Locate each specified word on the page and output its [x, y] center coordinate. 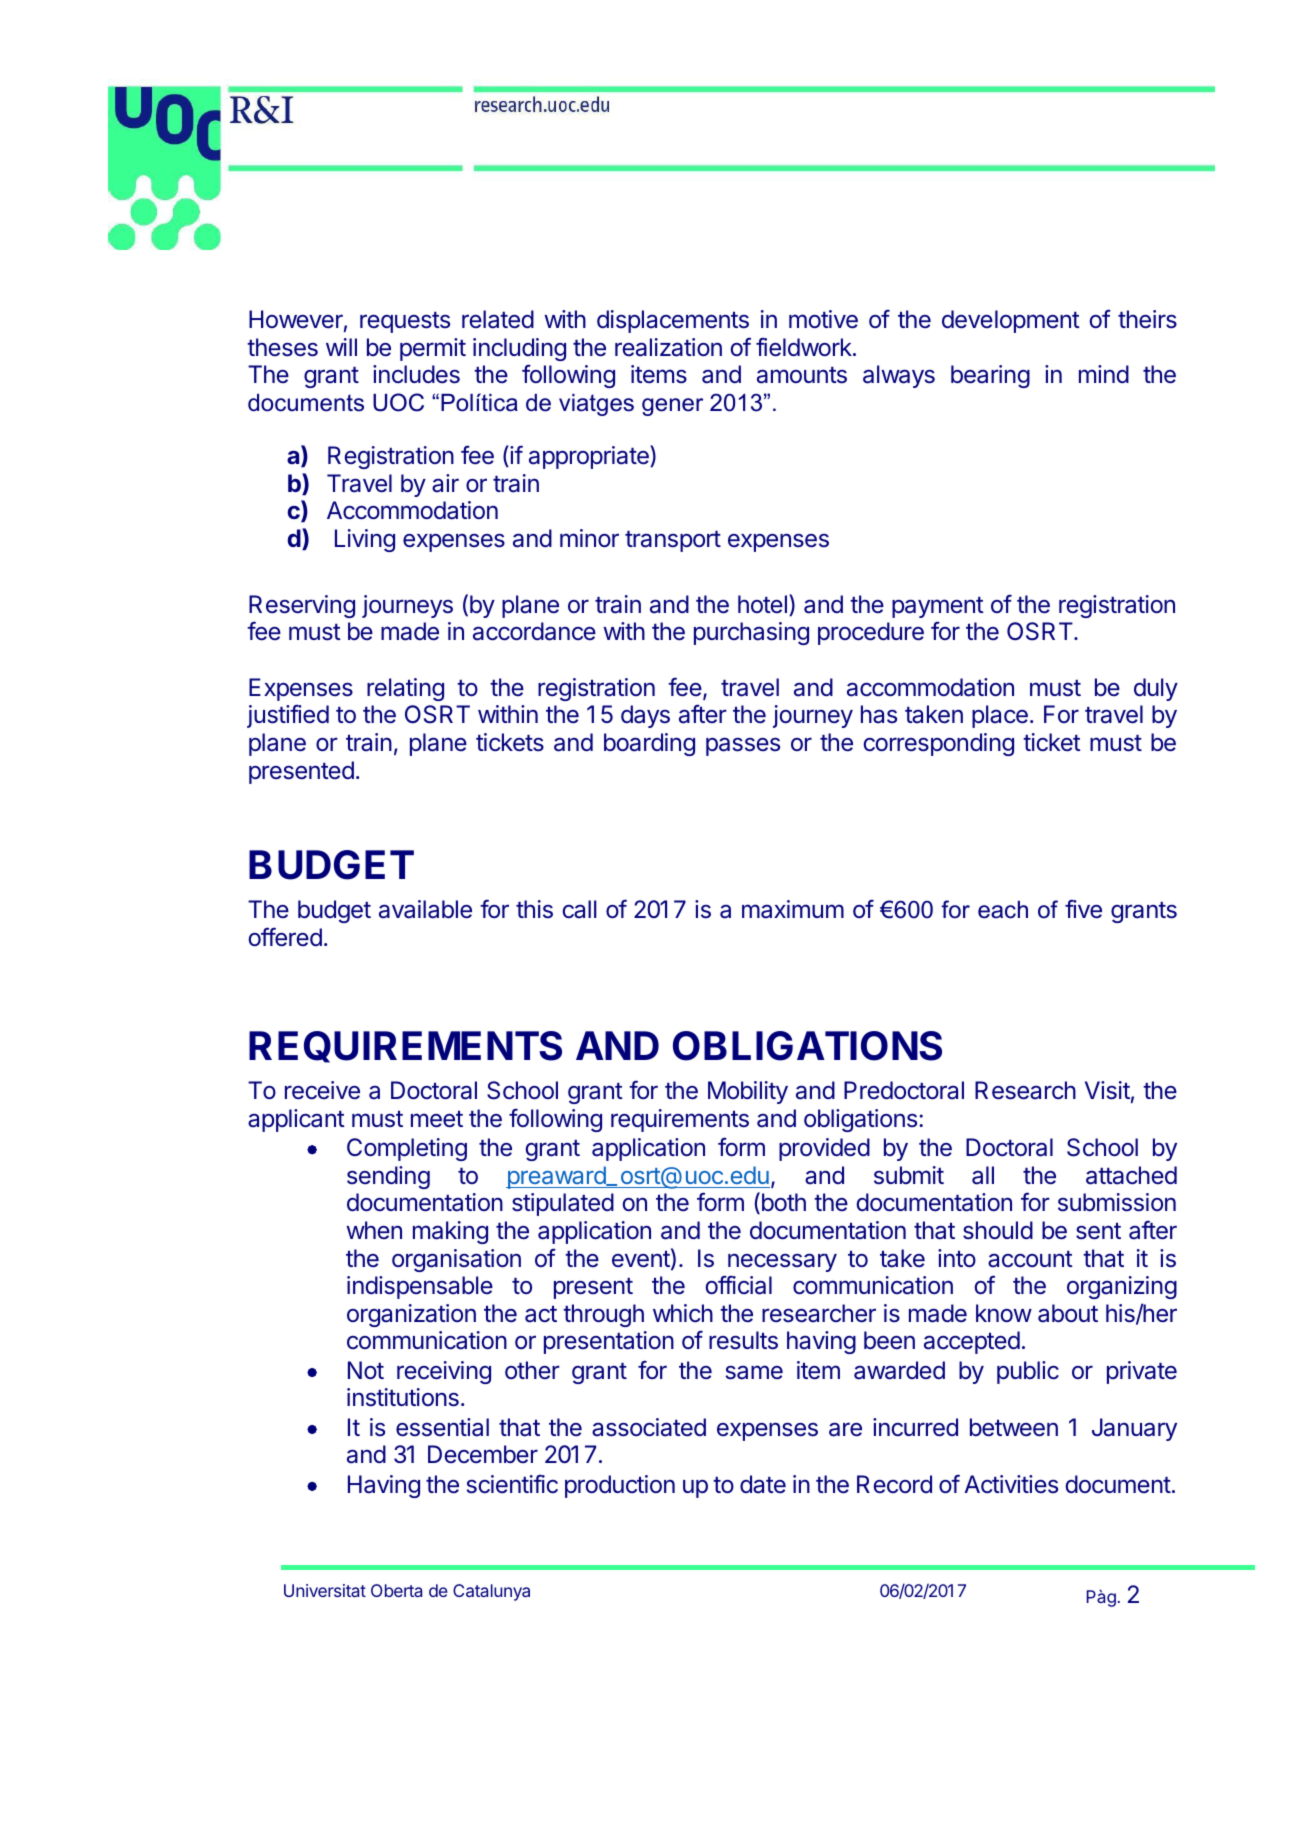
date [763, 1484]
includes [416, 374]
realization [668, 347]
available [425, 909]
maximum [793, 909]
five [1083, 909]
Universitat [325, 1590]
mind [1104, 374]
